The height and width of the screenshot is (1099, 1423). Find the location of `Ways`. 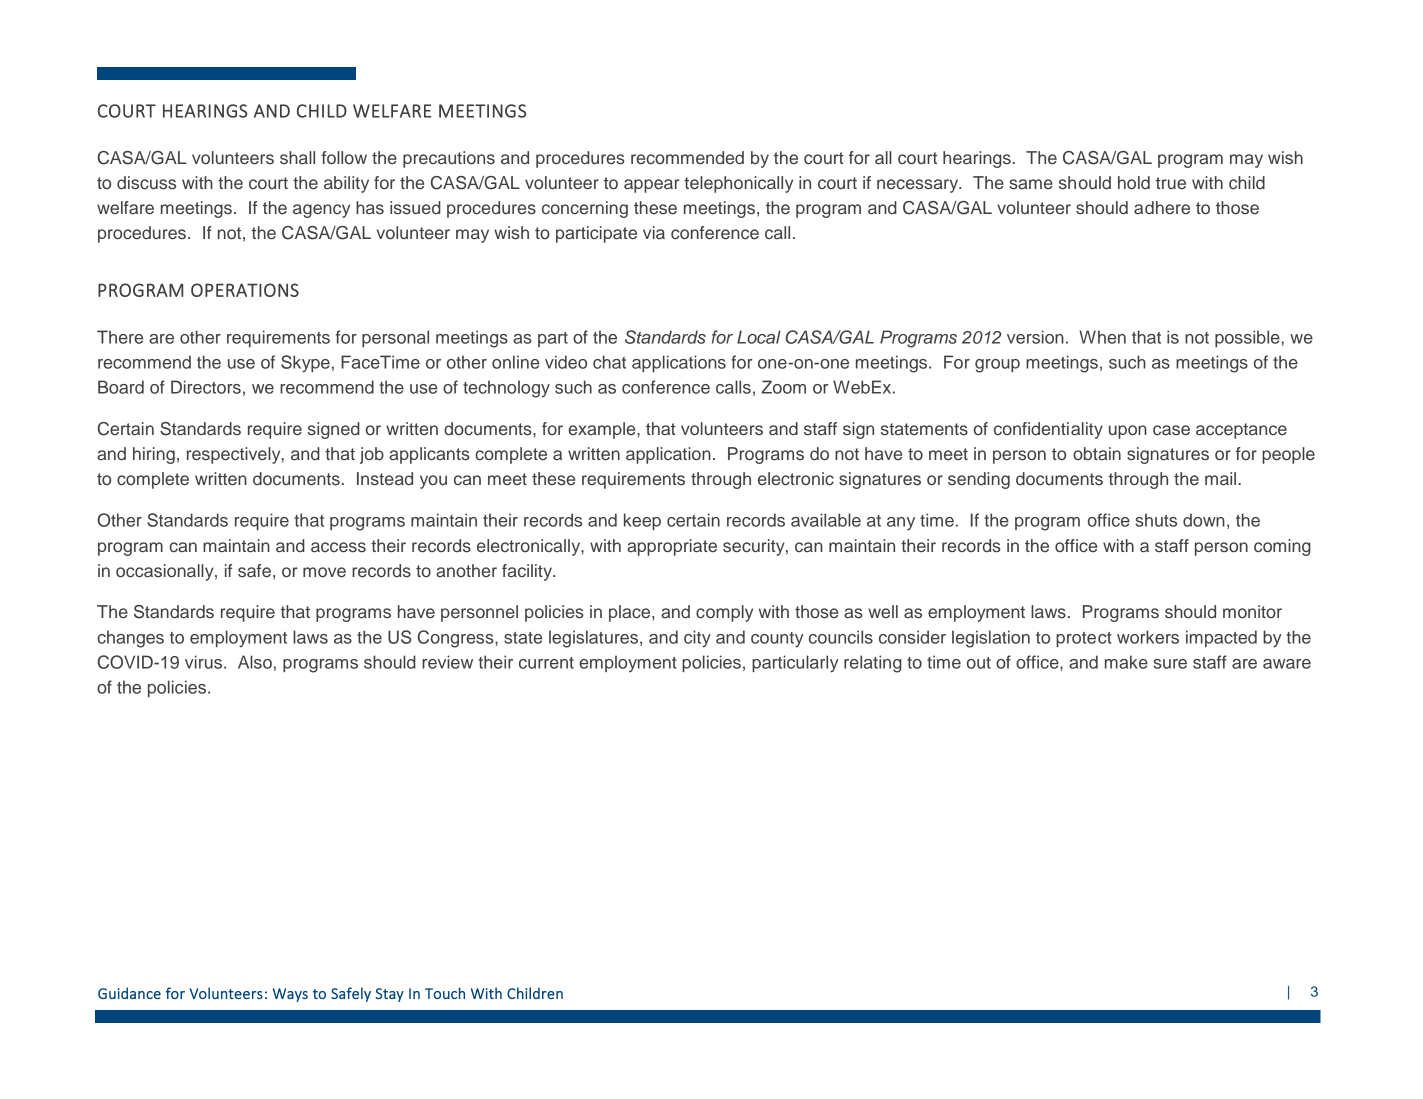

Ways is located at coordinates (290, 995).
